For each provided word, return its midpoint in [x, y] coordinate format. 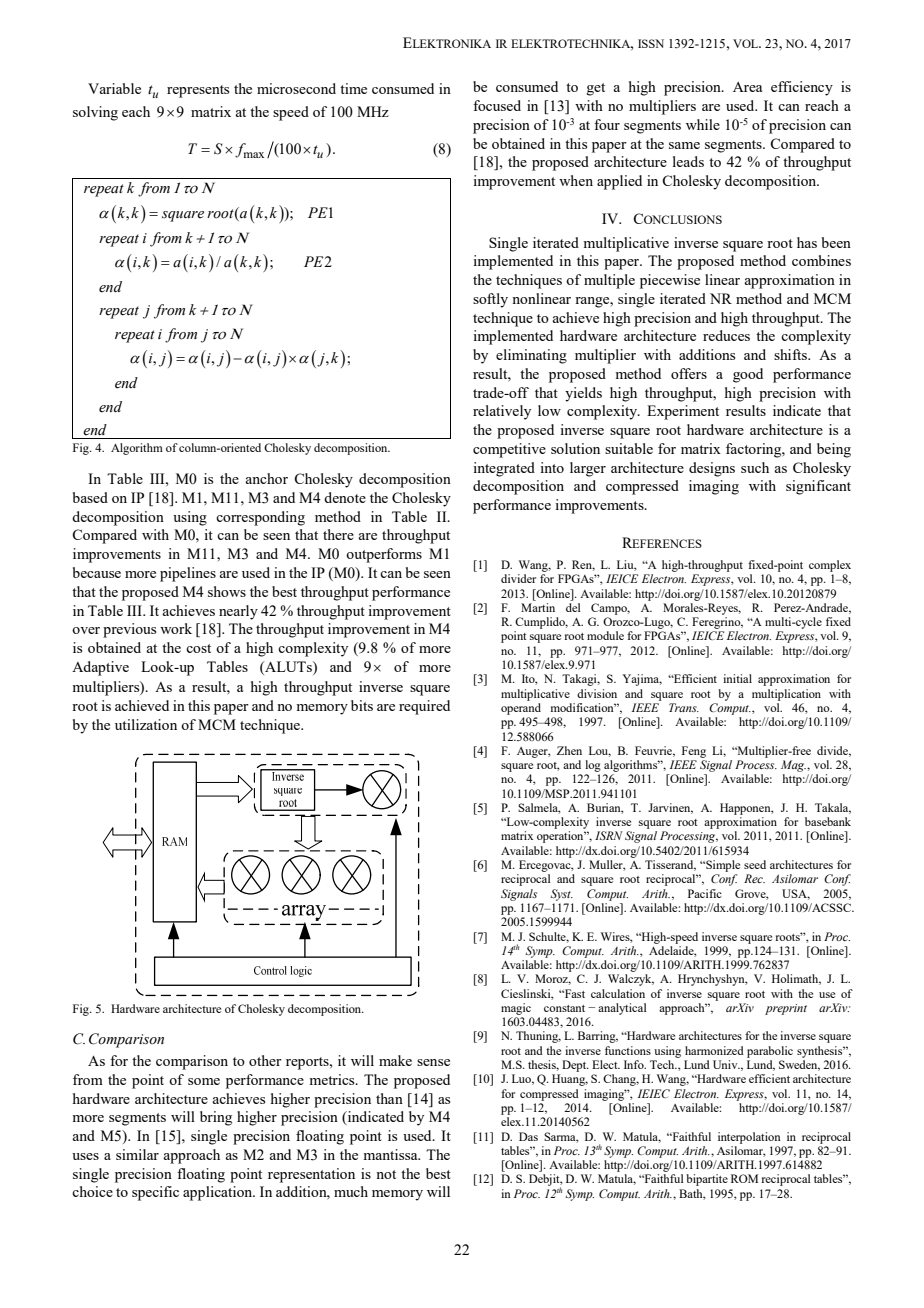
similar [137, 1154]
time [353, 88]
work [176, 628]
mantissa [391, 1154]
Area [747, 87]
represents [198, 91]
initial [737, 678]
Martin [538, 607]
